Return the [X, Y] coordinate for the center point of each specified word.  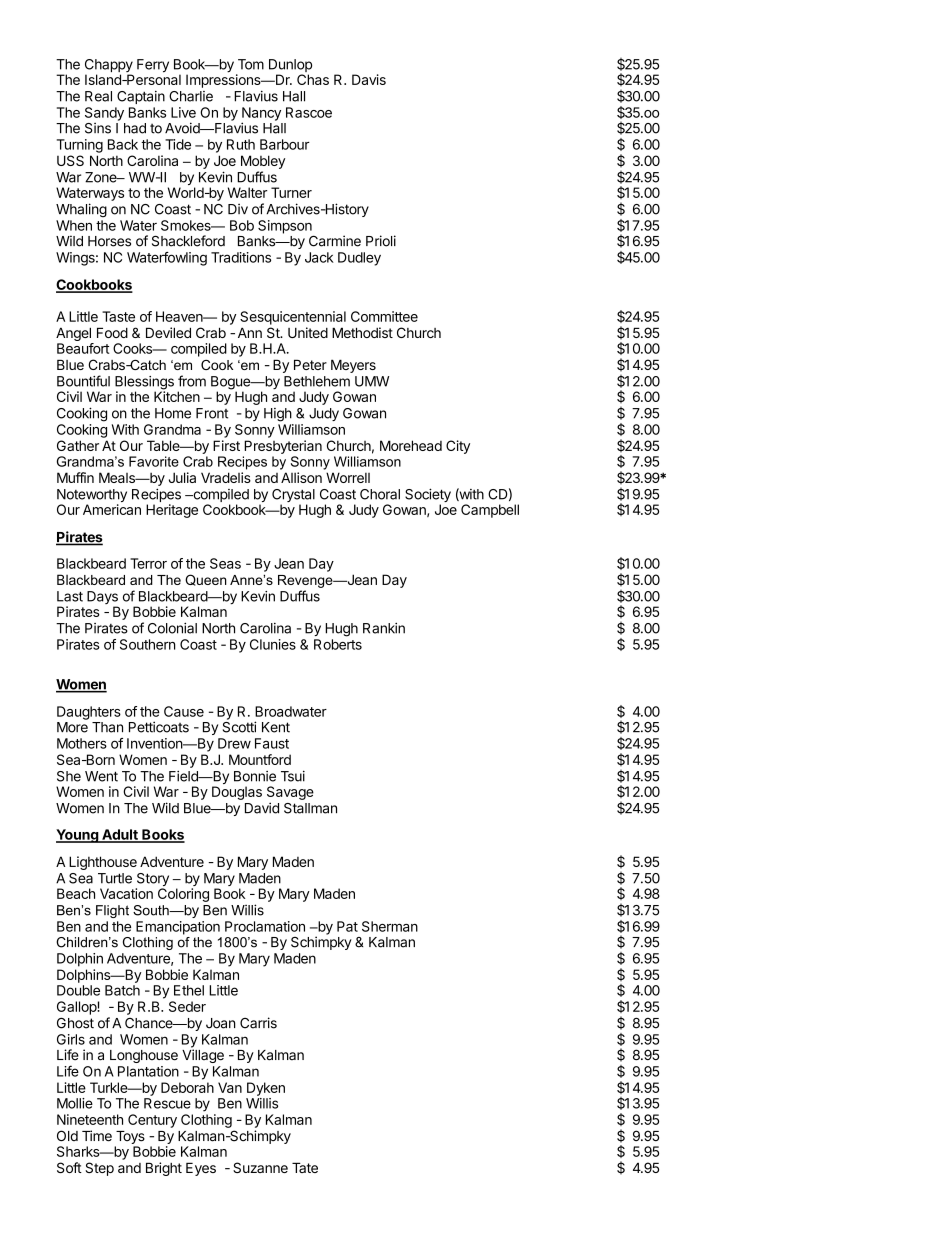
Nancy [261, 115]
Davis [369, 79]
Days [102, 599]
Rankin [384, 628]
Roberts [338, 644]
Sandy [104, 114]
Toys [130, 1139]
